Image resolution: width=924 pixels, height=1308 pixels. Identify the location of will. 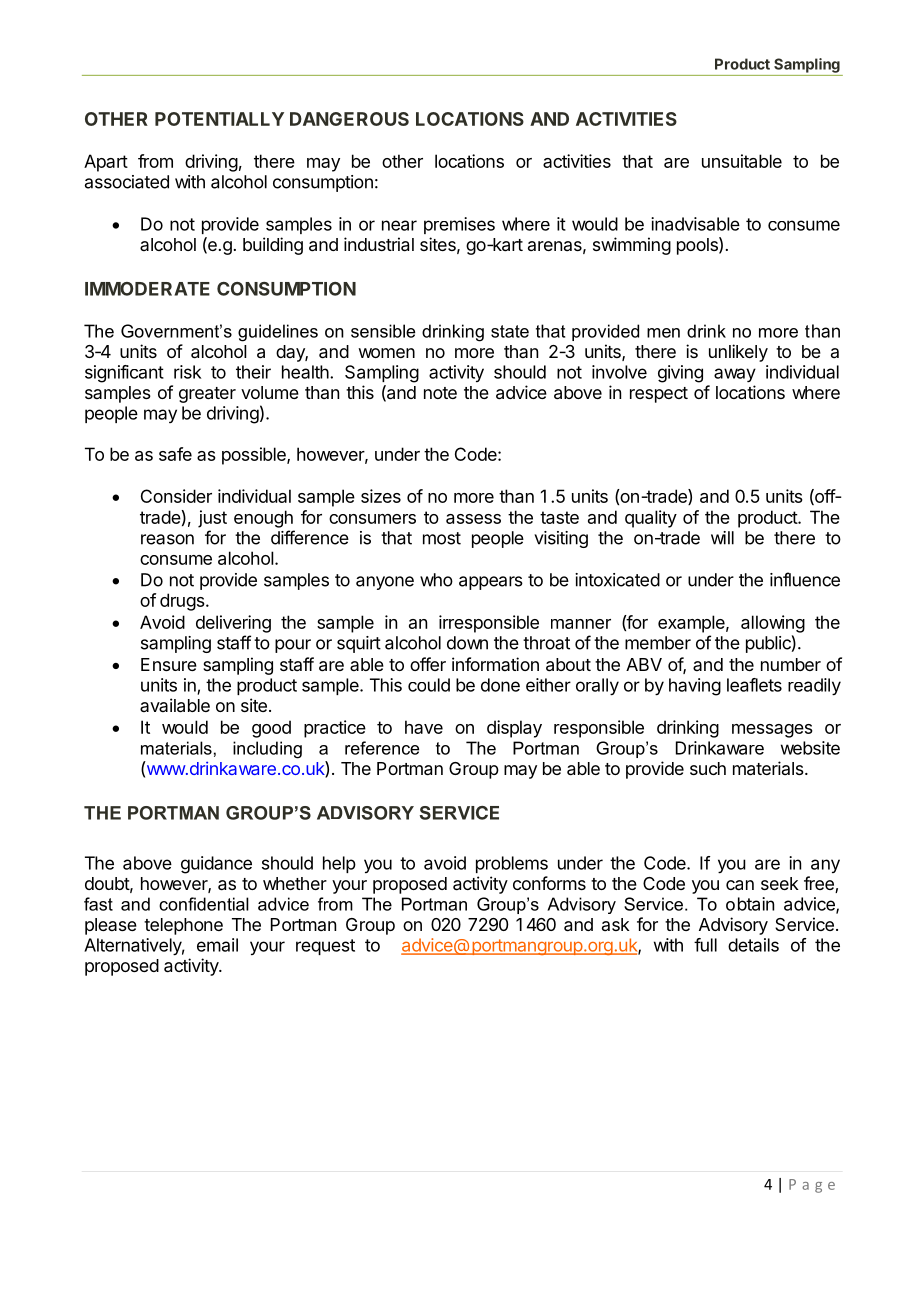
(722, 538).
